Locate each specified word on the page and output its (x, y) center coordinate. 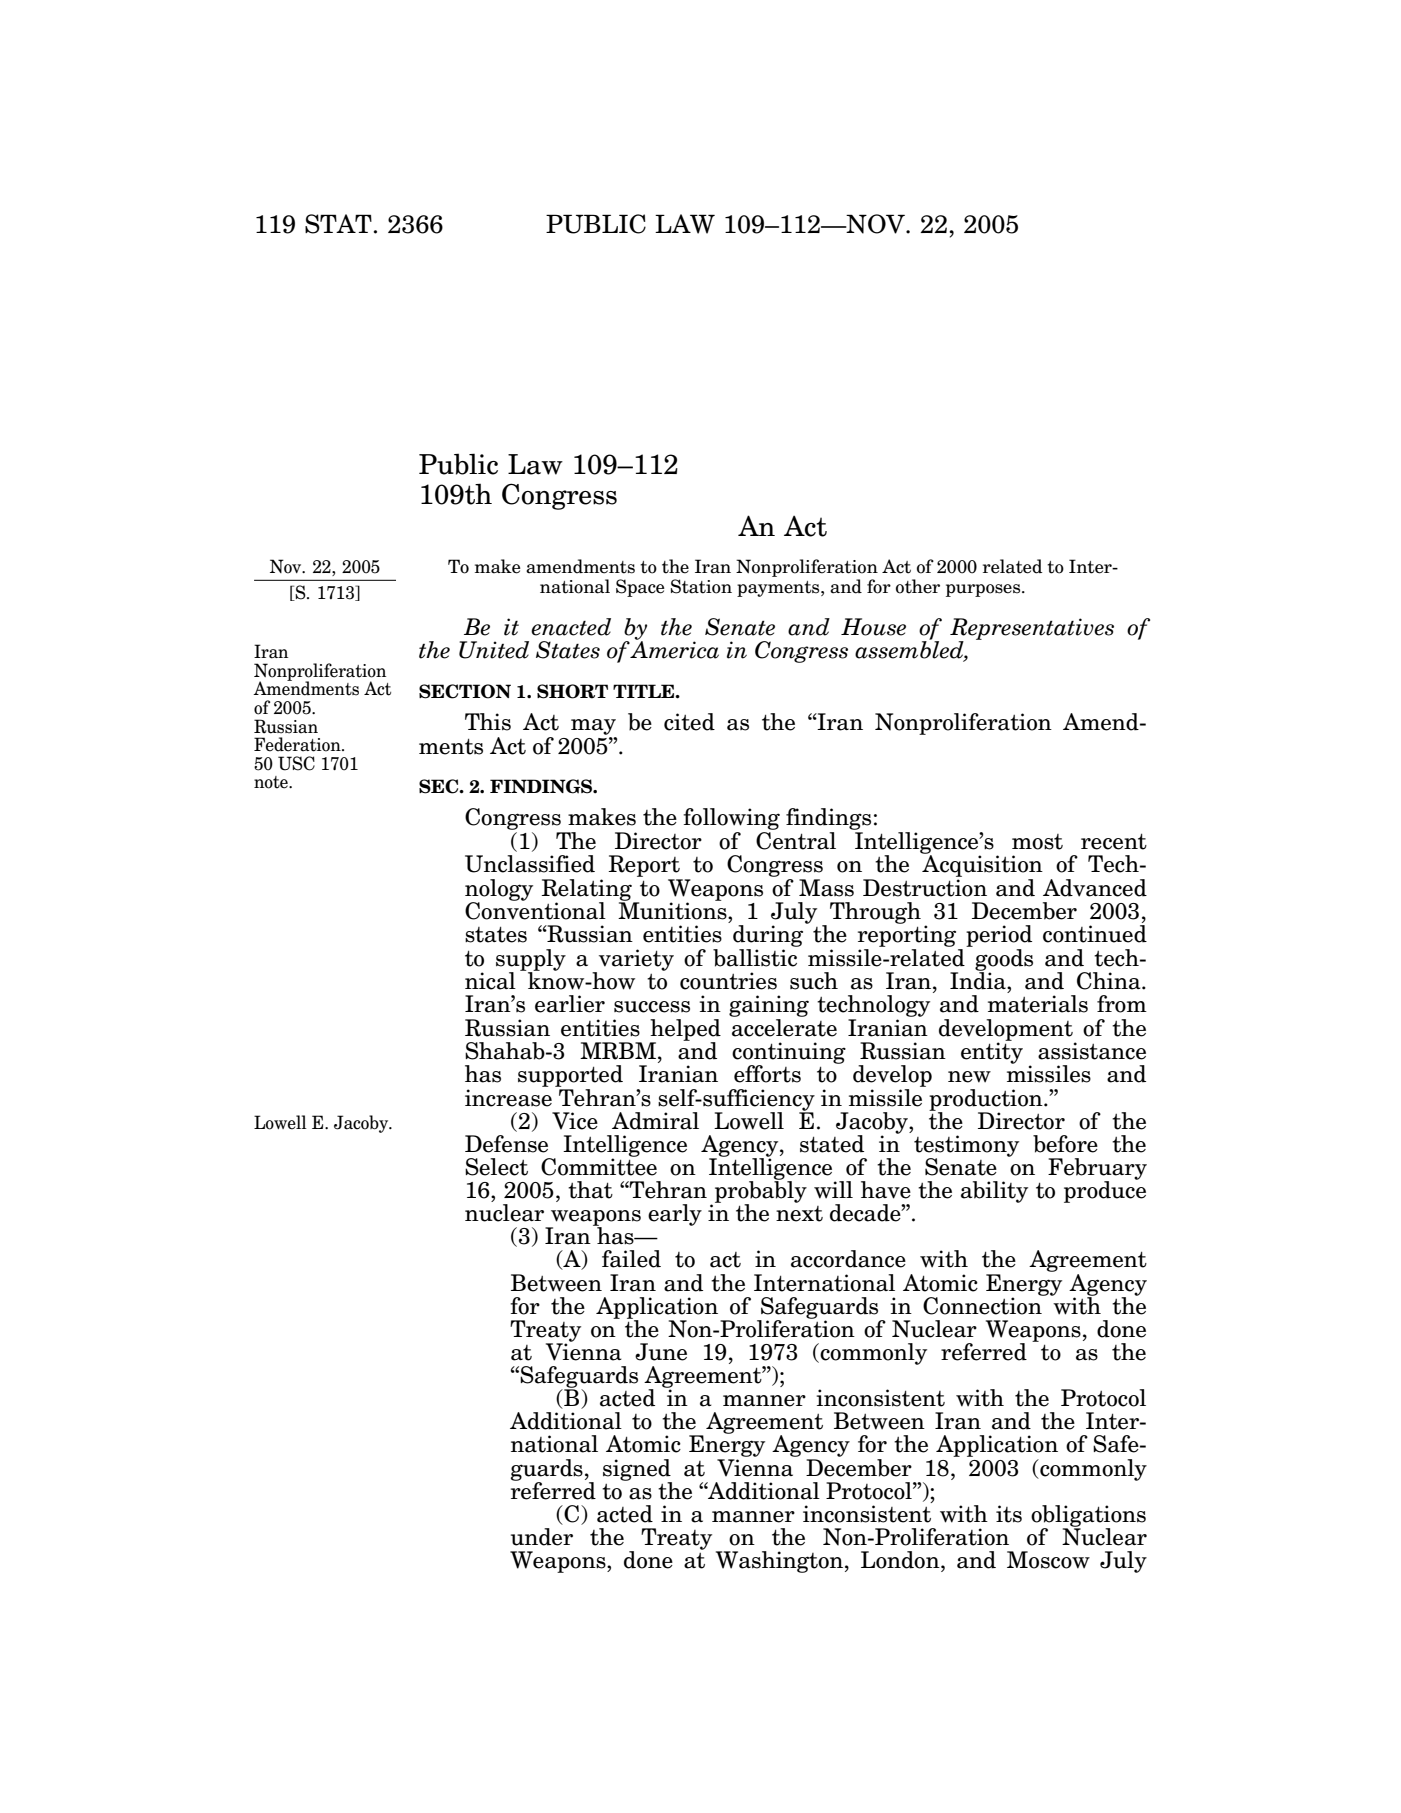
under (542, 1537)
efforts (767, 1074)
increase (508, 1098)
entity (992, 1052)
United (494, 650)
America (674, 649)
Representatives (1032, 630)
